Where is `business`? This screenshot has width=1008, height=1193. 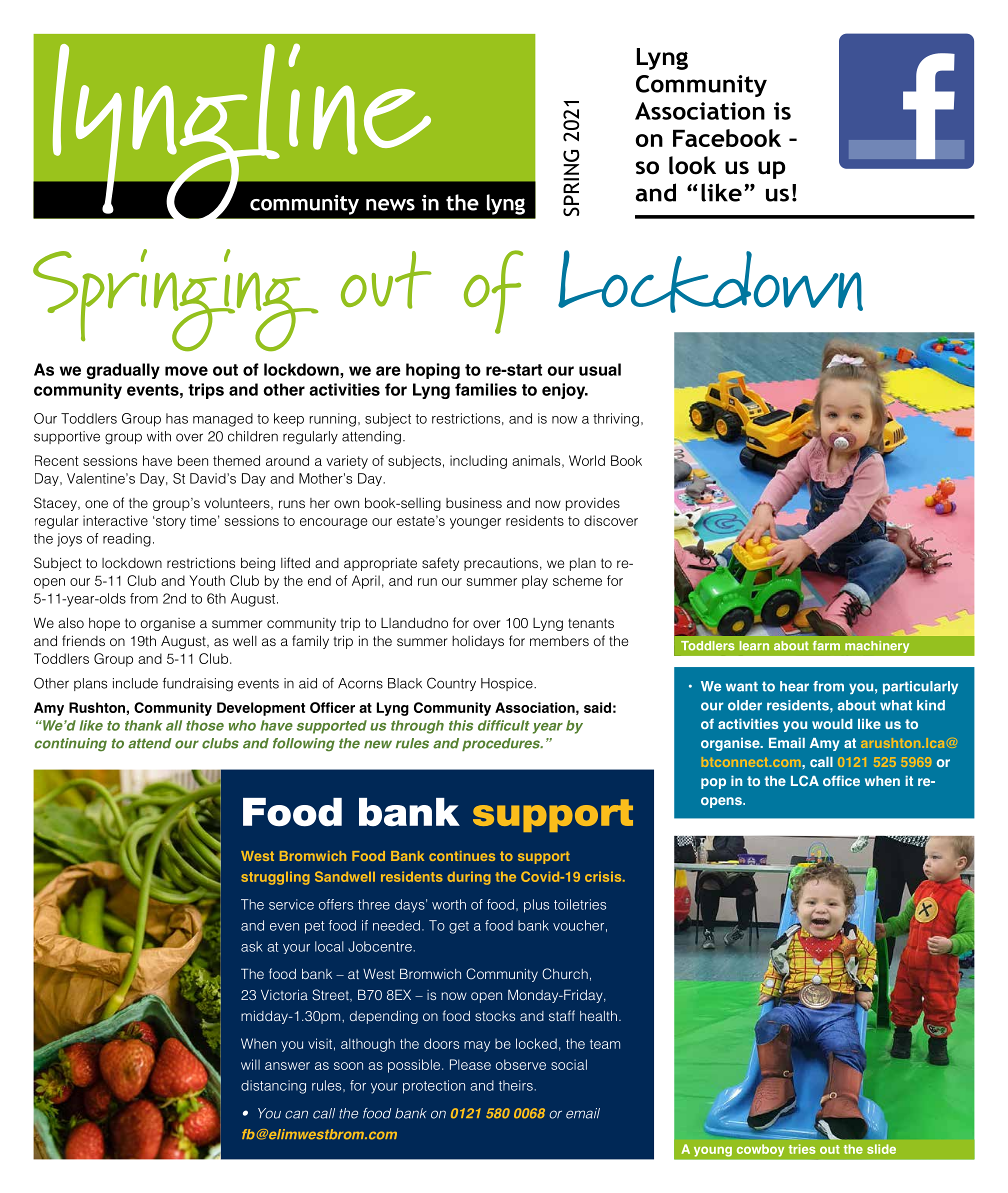 business is located at coordinates (474, 503).
